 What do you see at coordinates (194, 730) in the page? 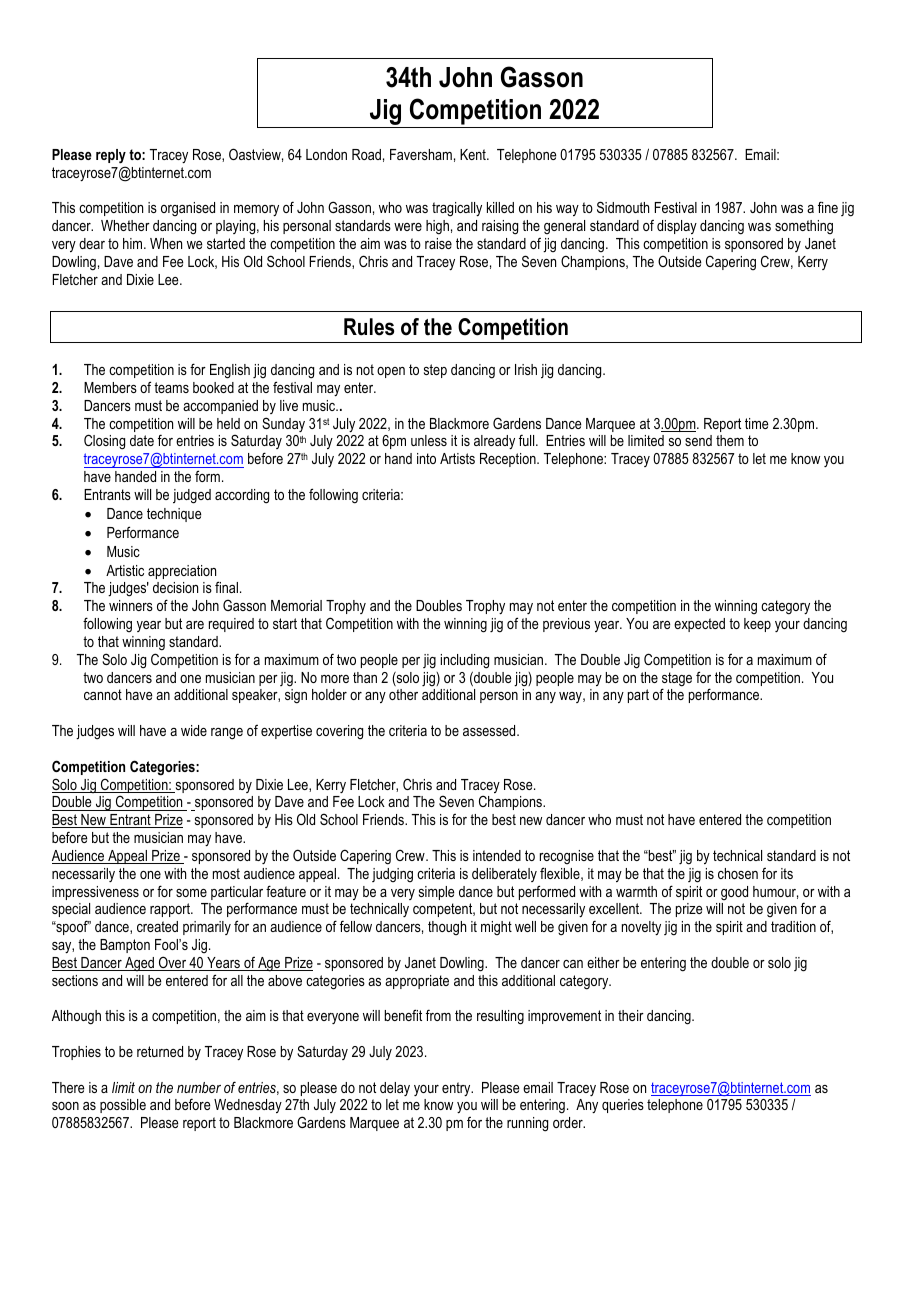
I see `wide` at bounding box center [194, 730].
